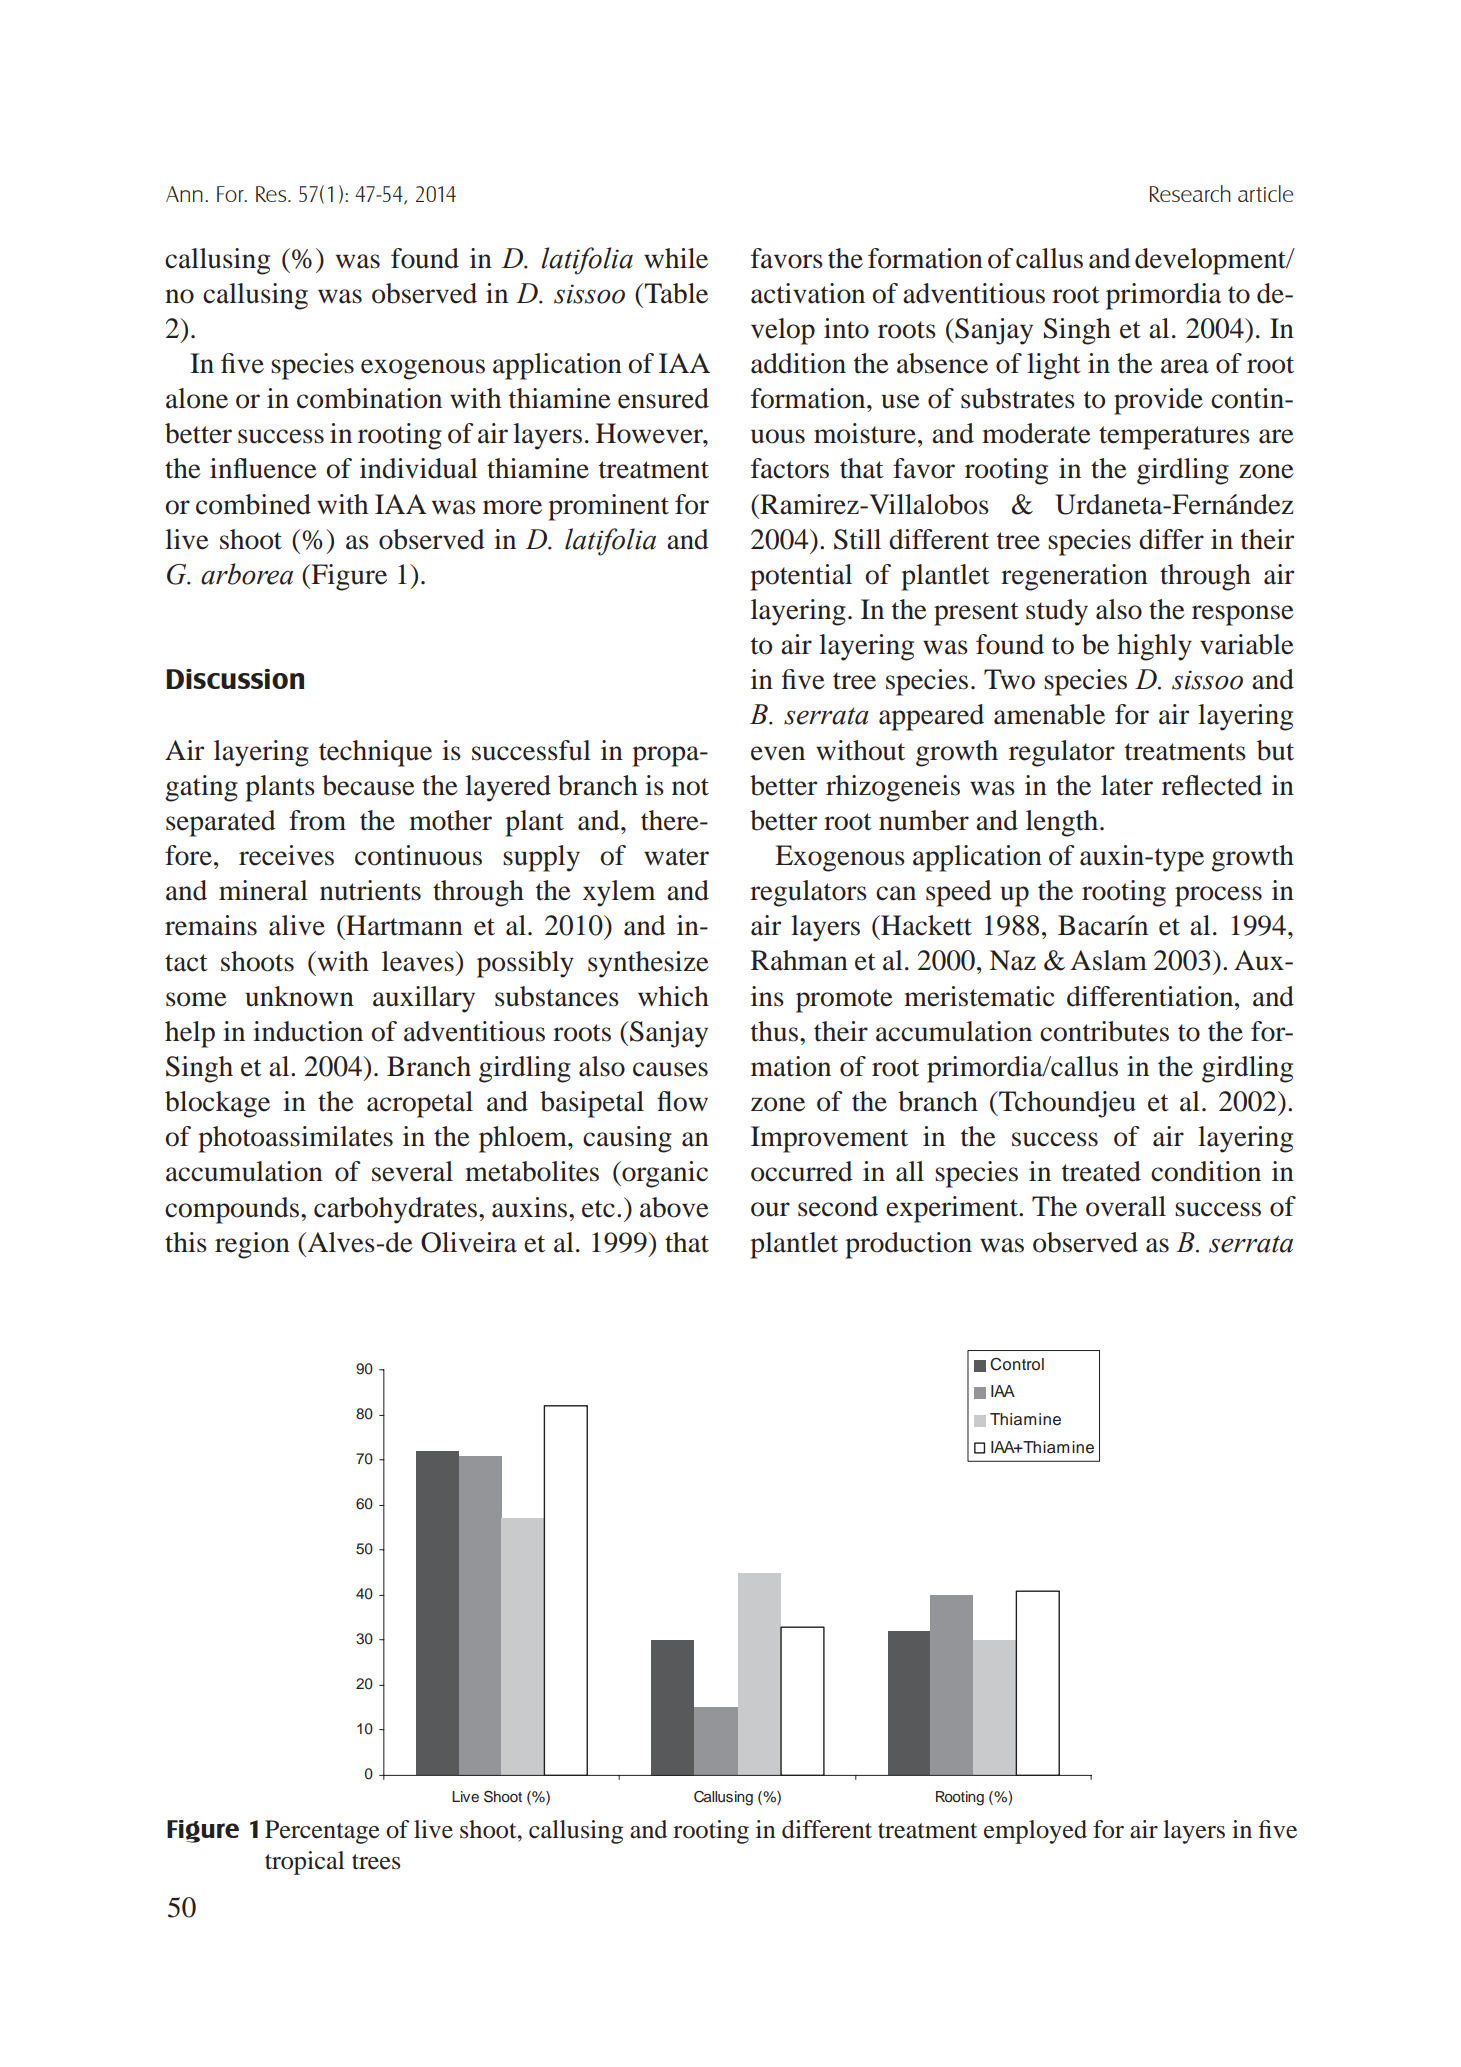  I want to click on region, so click(252, 1245).
